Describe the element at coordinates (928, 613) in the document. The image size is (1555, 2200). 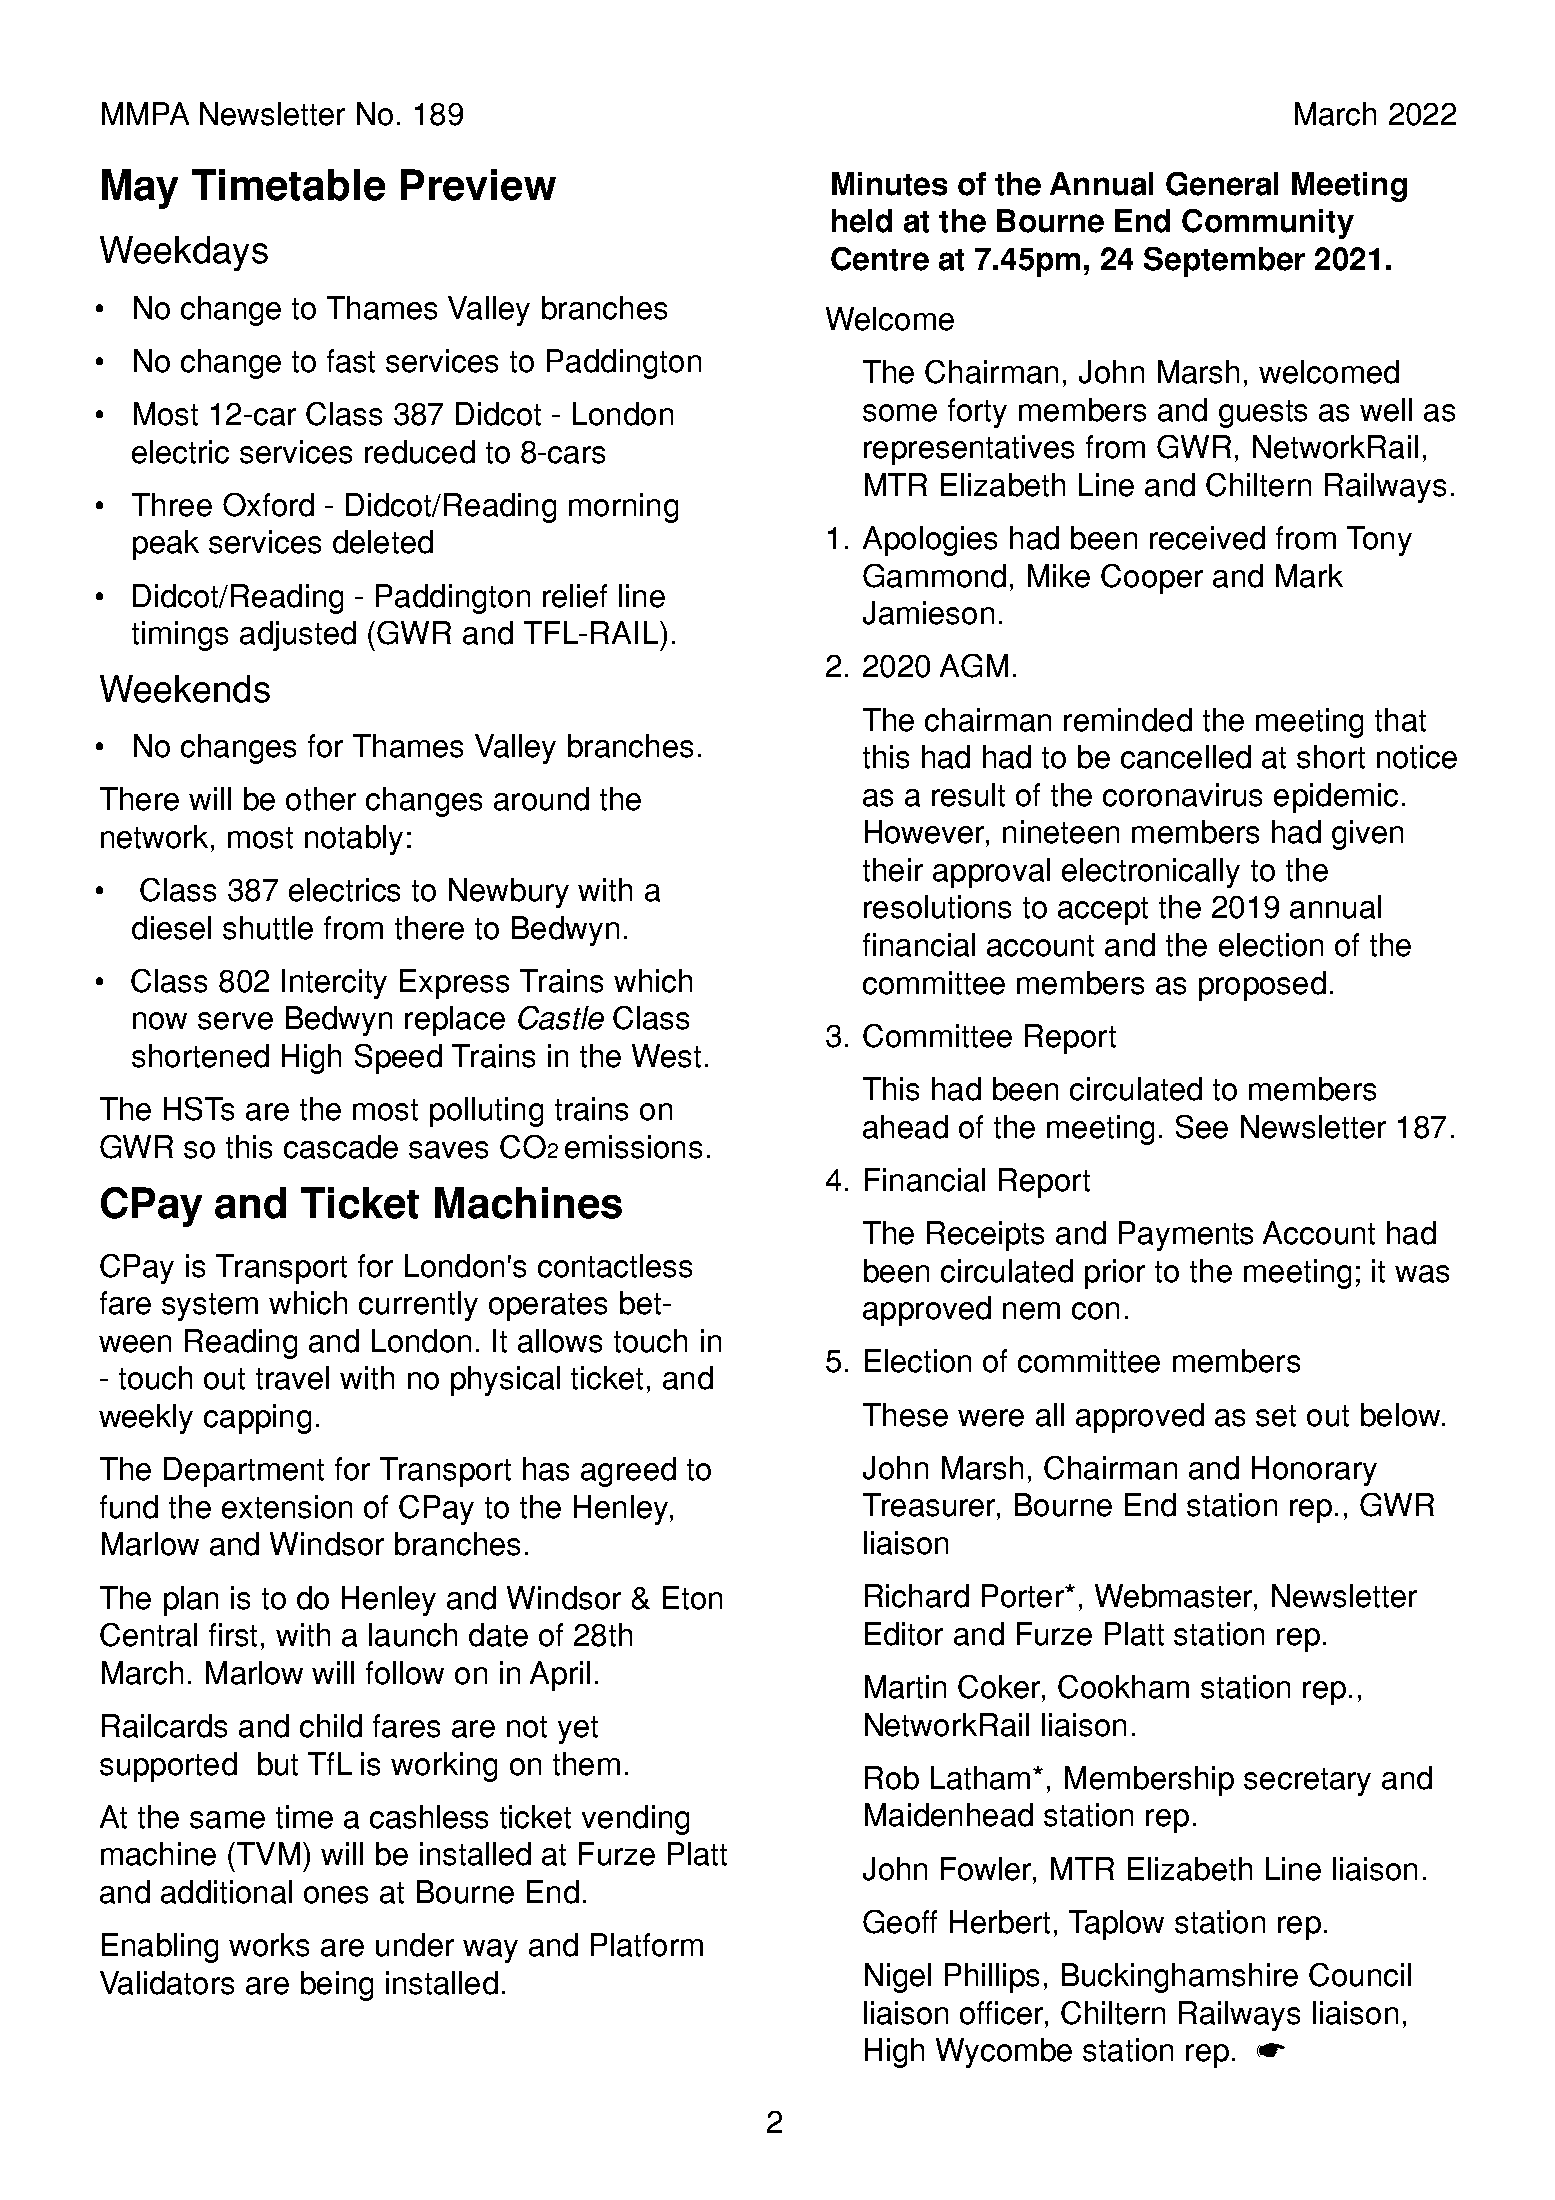
I see `Jamieson` at that location.
